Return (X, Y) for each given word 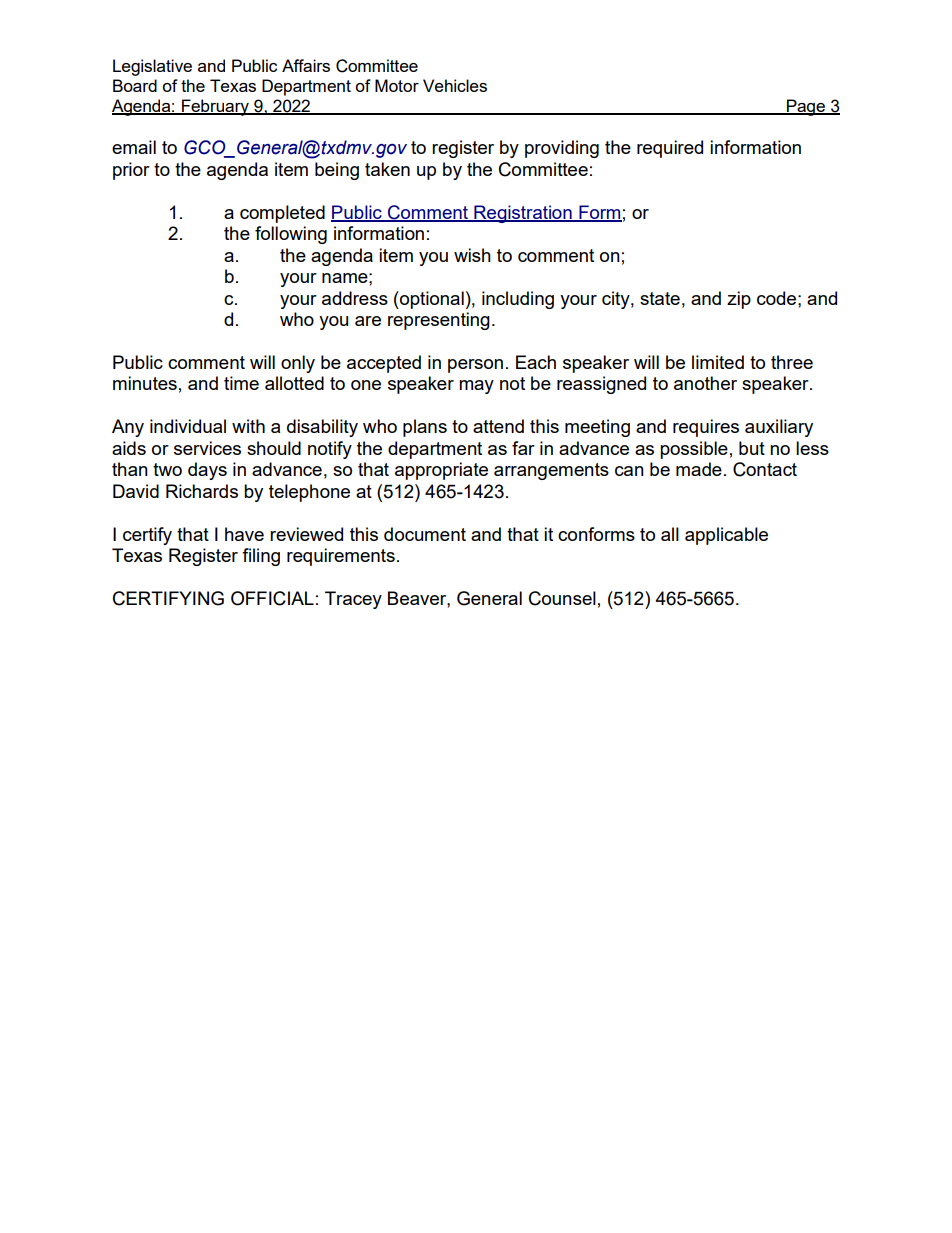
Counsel (562, 598)
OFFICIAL (272, 598)
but (752, 448)
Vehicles (455, 85)
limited (718, 362)
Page (806, 107)
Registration (523, 214)
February (215, 107)
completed (282, 214)
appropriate (441, 471)
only (298, 364)
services (207, 448)
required (670, 149)
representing (439, 321)
